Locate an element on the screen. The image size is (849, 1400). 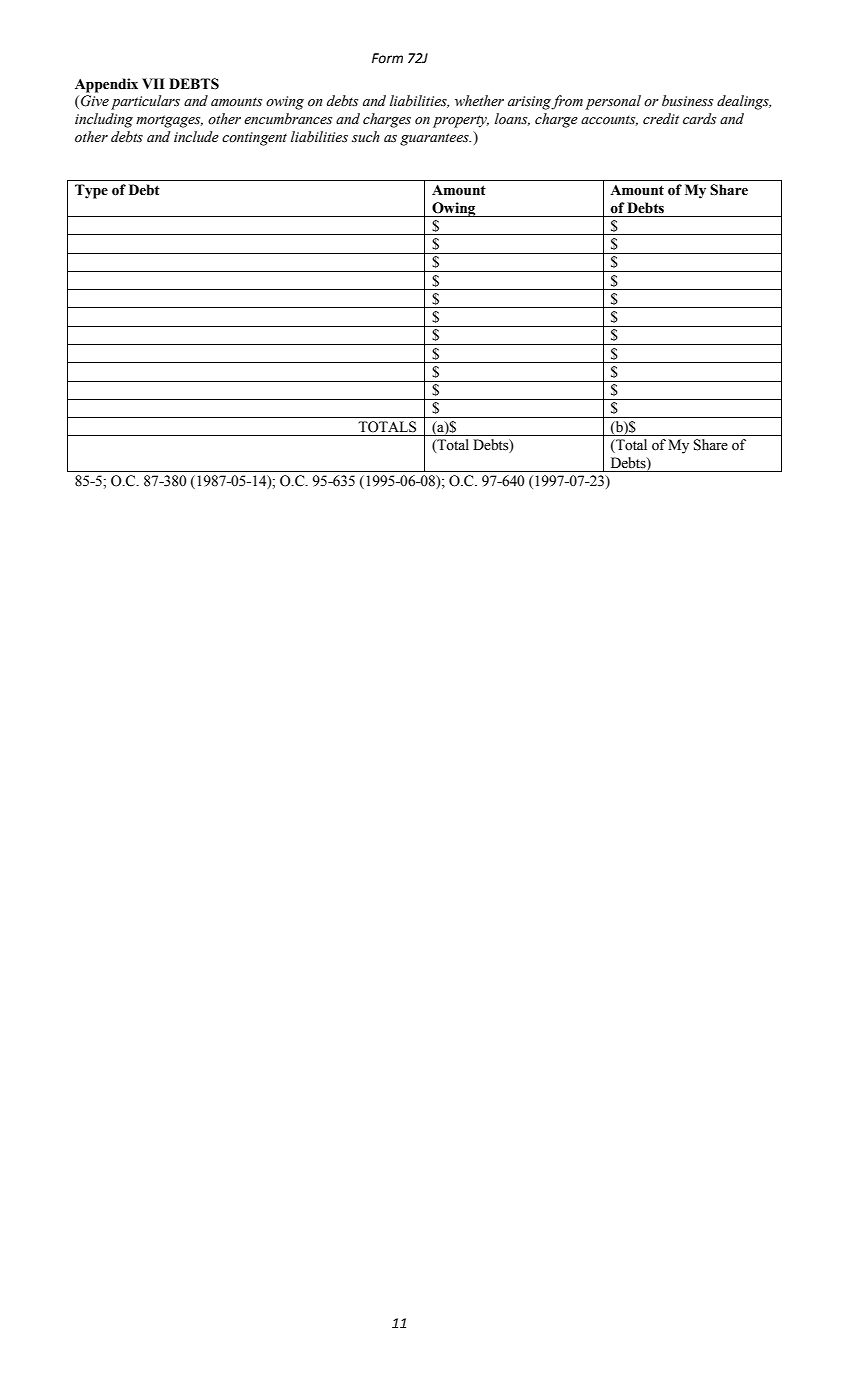
include is located at coordinates (196, 137).
